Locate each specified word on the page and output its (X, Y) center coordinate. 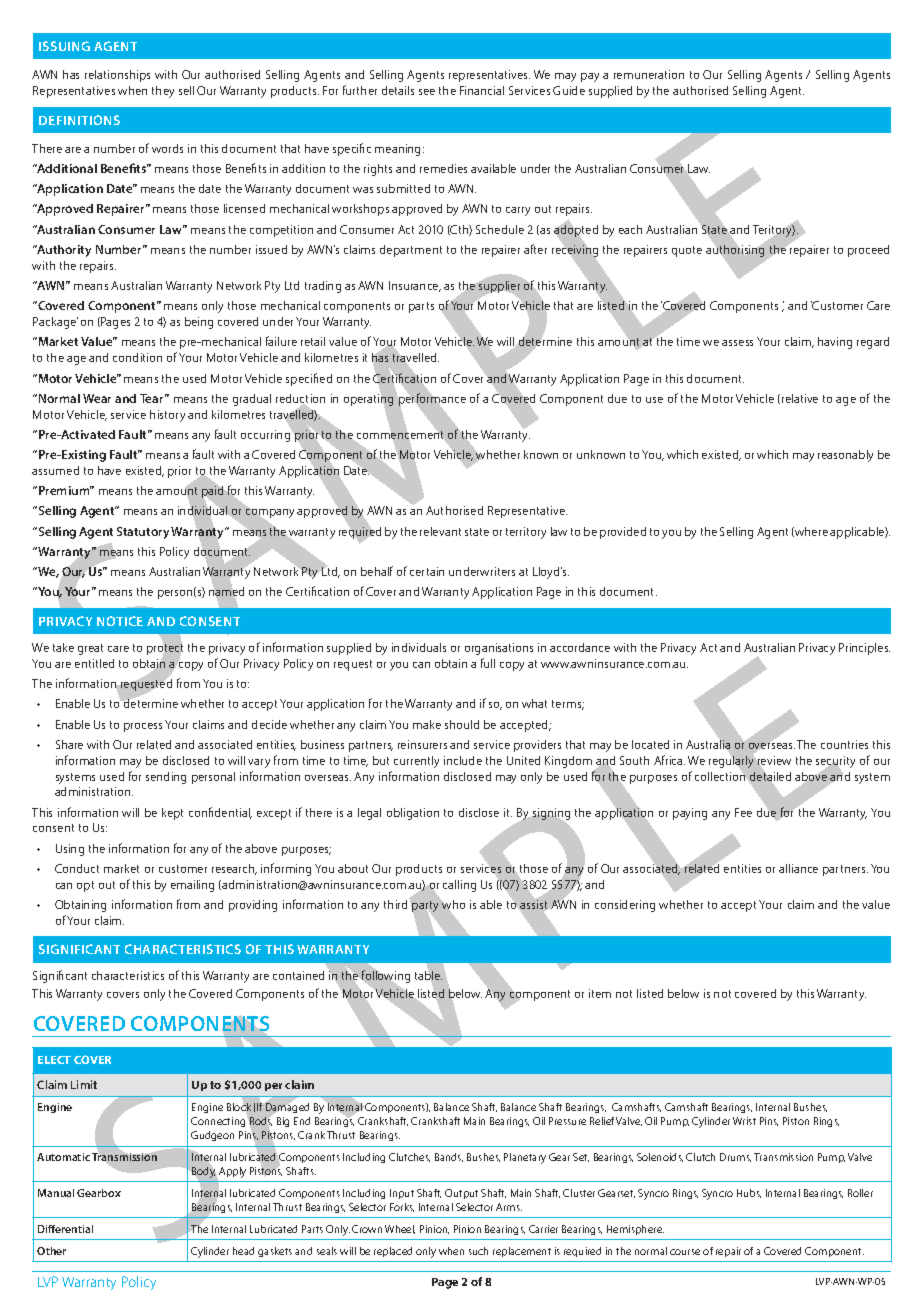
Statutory (143, 533)
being (199, 323)
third (397, 903)
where (810, 532)
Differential (65, 1229)
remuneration (649, 74)
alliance (798, 868)
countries (844, 744)
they (163, 92)
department (411, 251)
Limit (84, 1084)
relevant (440, 531)
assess (737, 343)
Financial (482, 90)
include (463, 760)
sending (166, 778)
